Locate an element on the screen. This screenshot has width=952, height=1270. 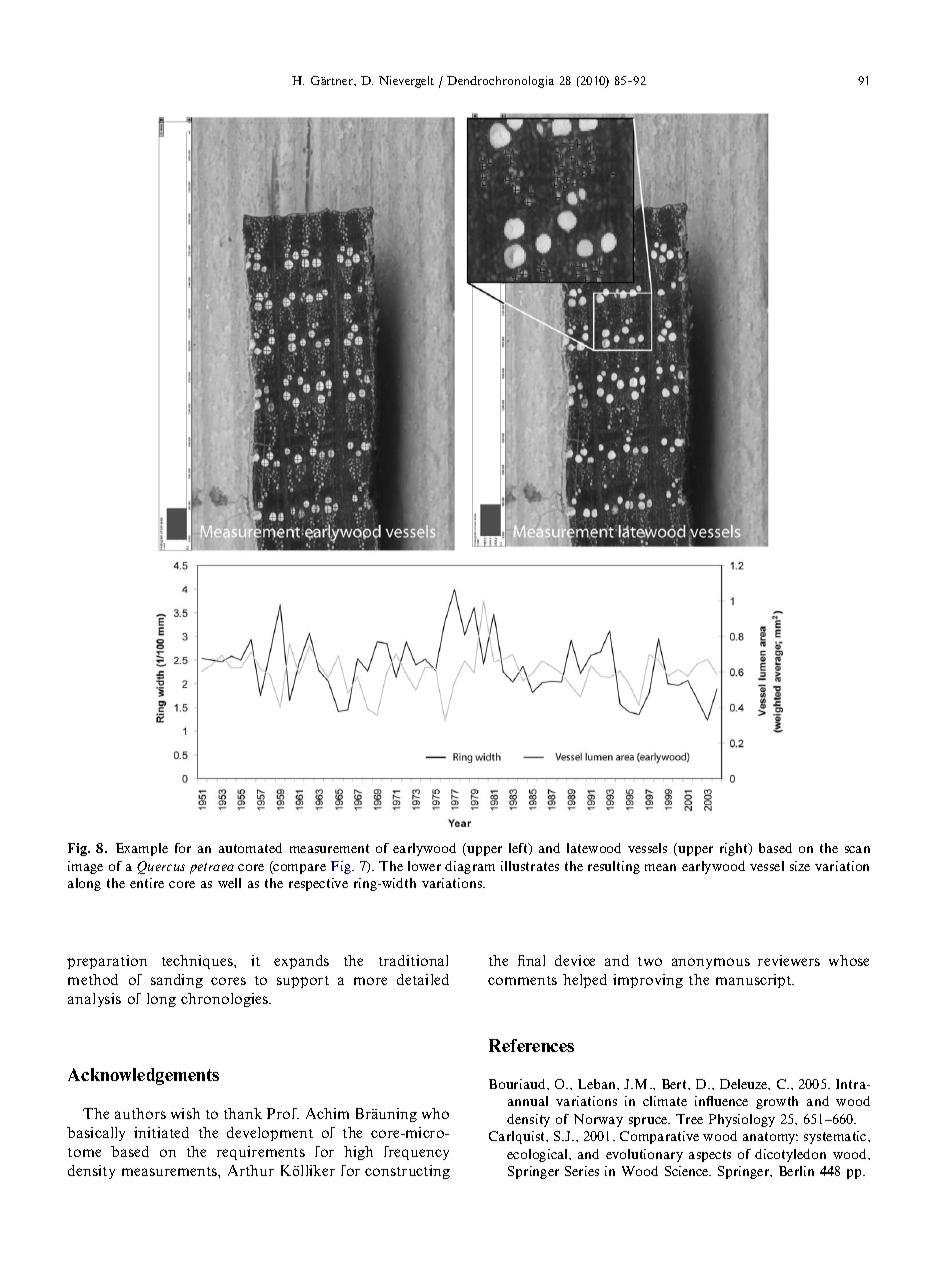
frequency is located at coordinates (416, 1153).
